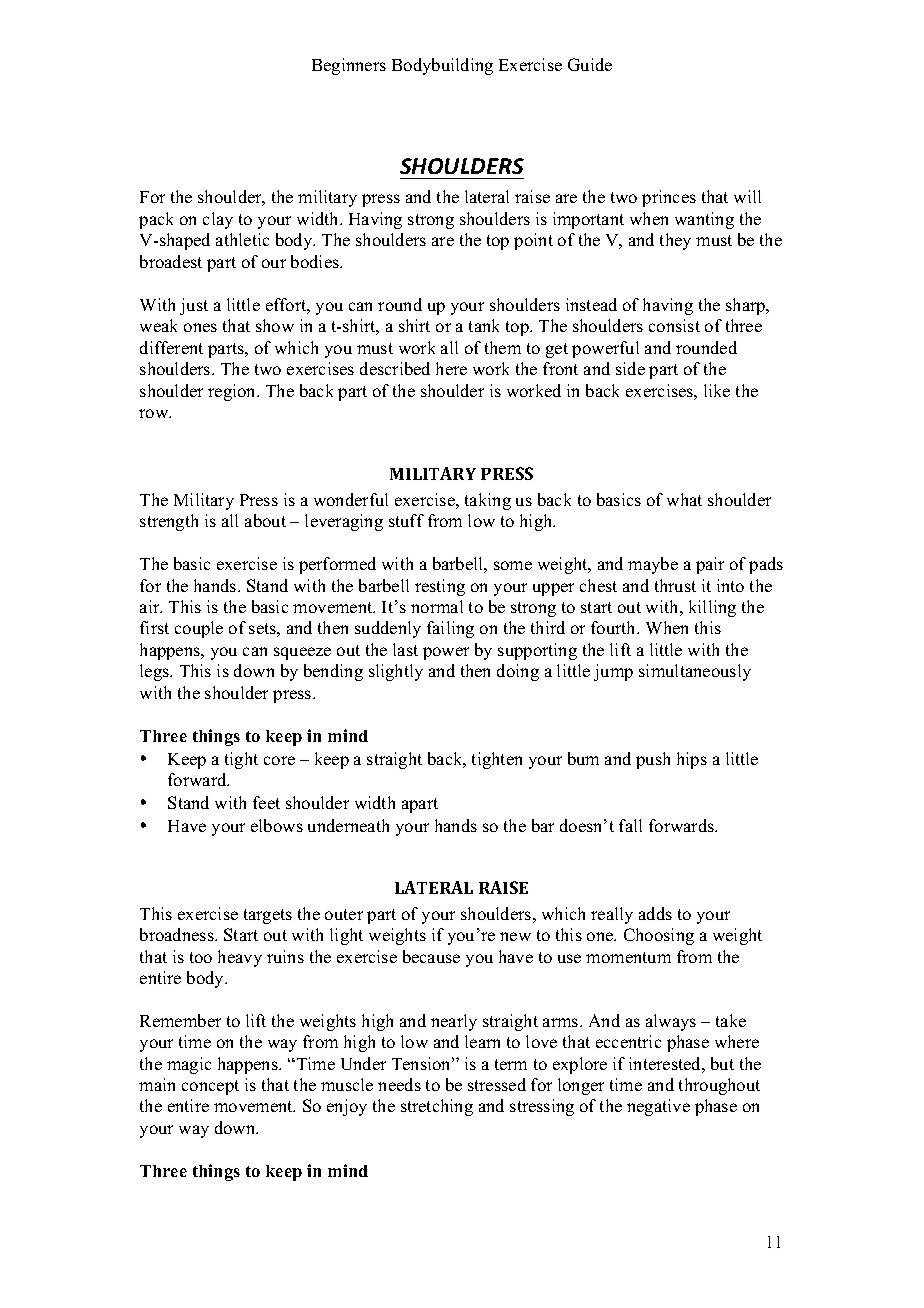 The image size is (924, 1308). What do you see at coordinates (349, 66) in the image?
I see `Beginners` at bounding box center [349, 66].
